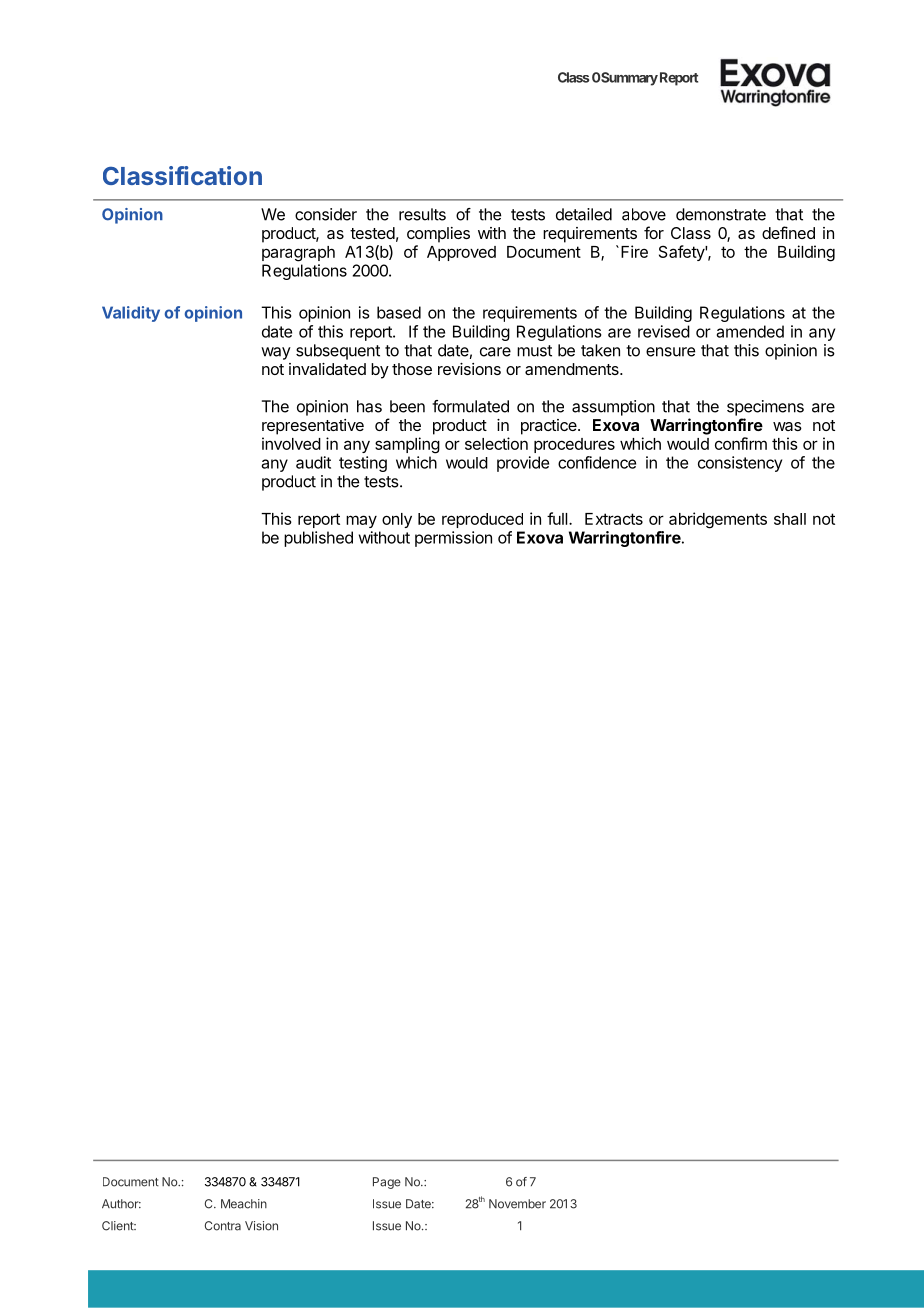 This screenshot has height=1308, width=924. I want to click on November, so click(517, 1204).
